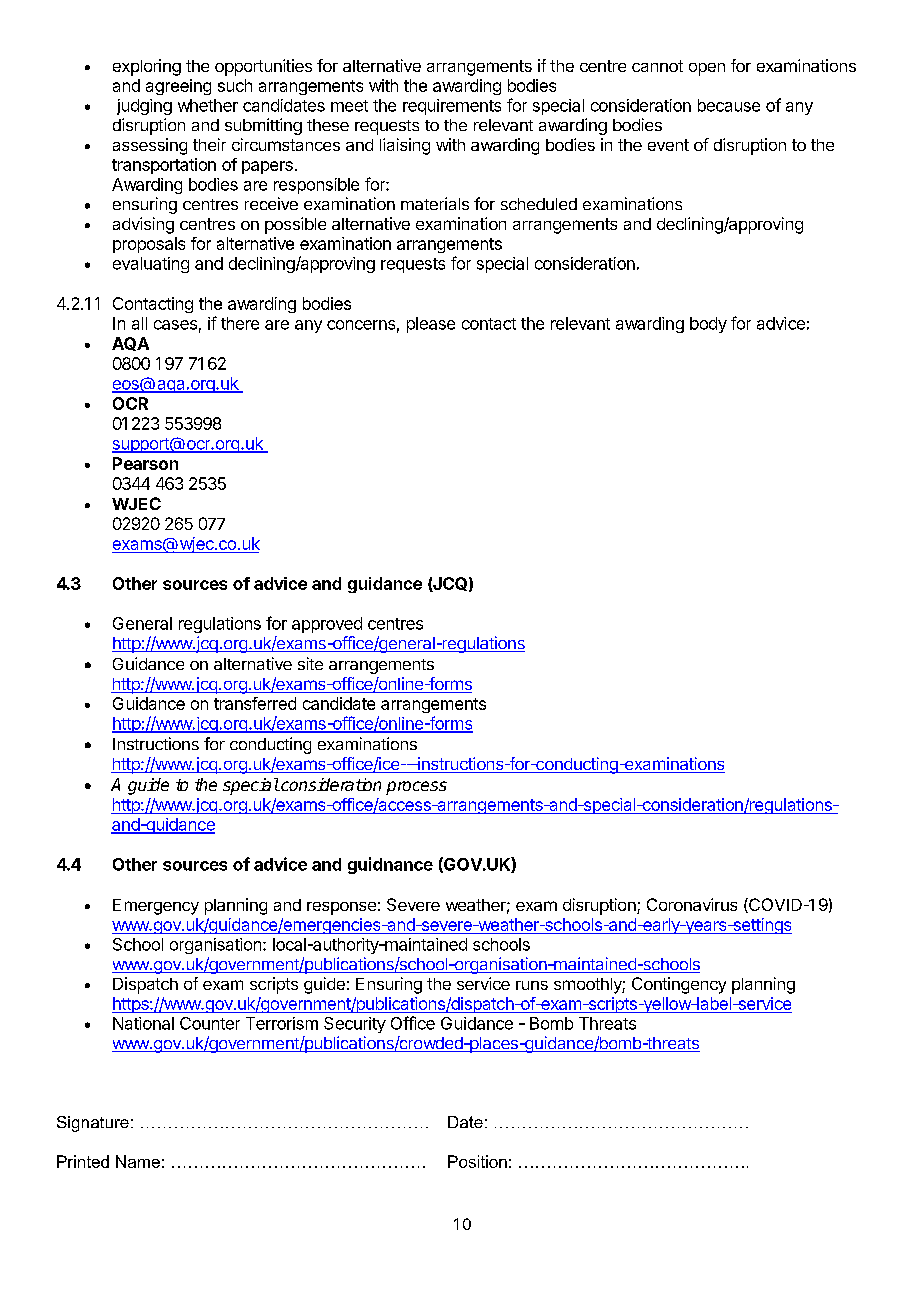  Describe the element at coordinates (452, 107) in the document. I see `requirements` at that location.
